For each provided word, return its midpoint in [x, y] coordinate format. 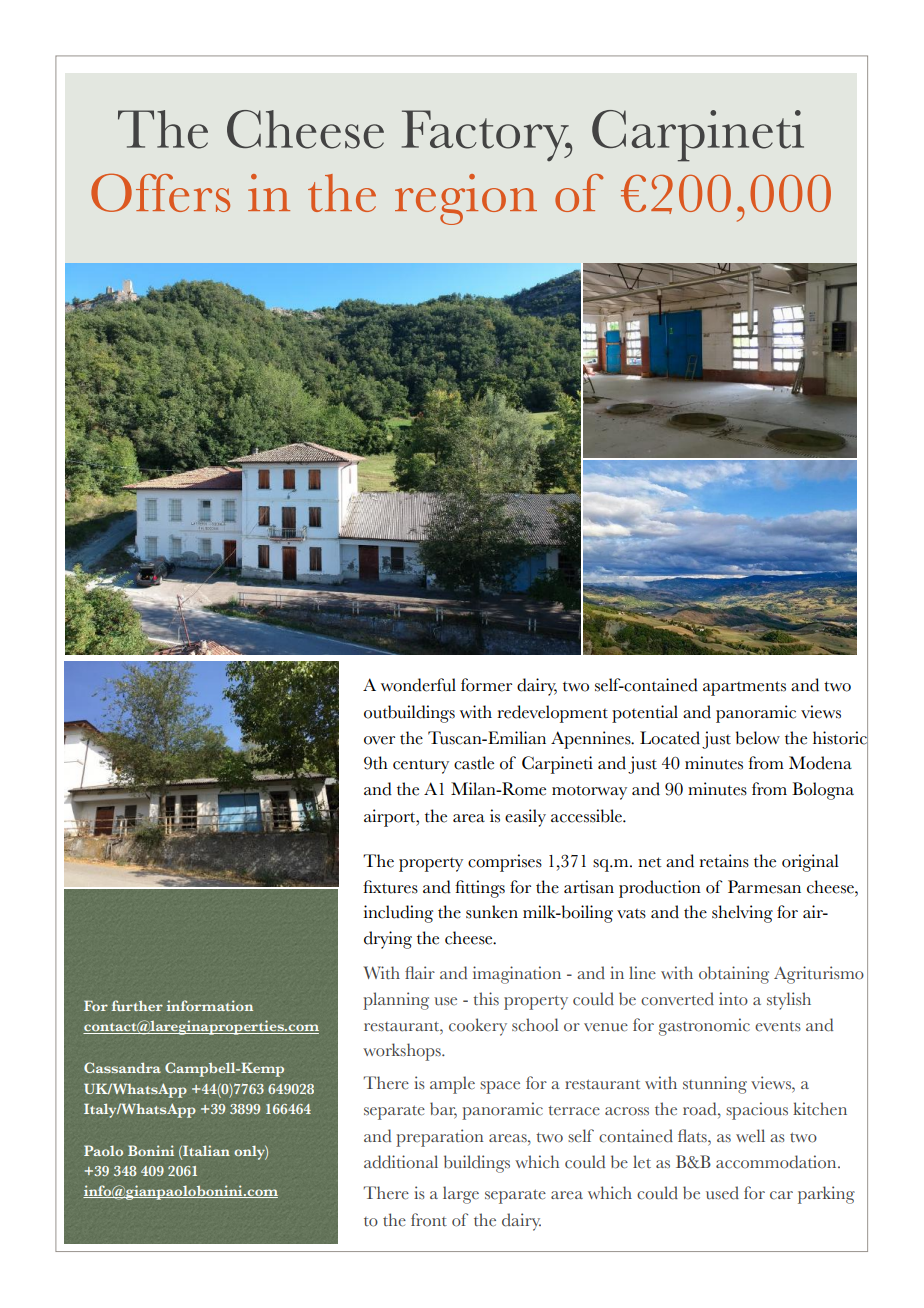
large [461, 1195]
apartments [744, 688]
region [466, 199]
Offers [160, 192]
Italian [205, 1150]
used [722, 1193]
